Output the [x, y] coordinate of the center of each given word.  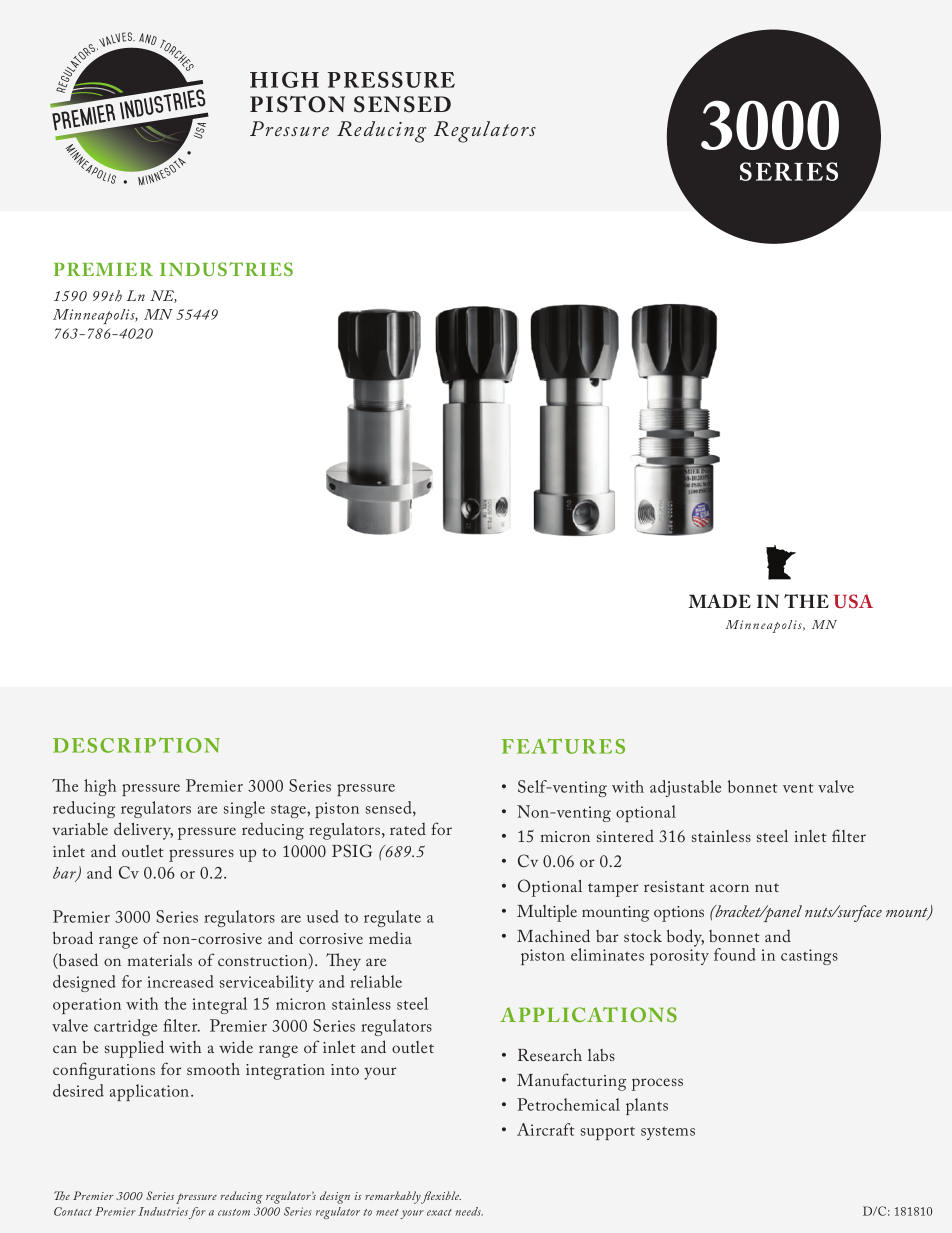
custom [234, 1212]
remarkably [394, 1197]
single [244, 809]
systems [668, 1133]
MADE [720, 601]
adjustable [685, 788]
